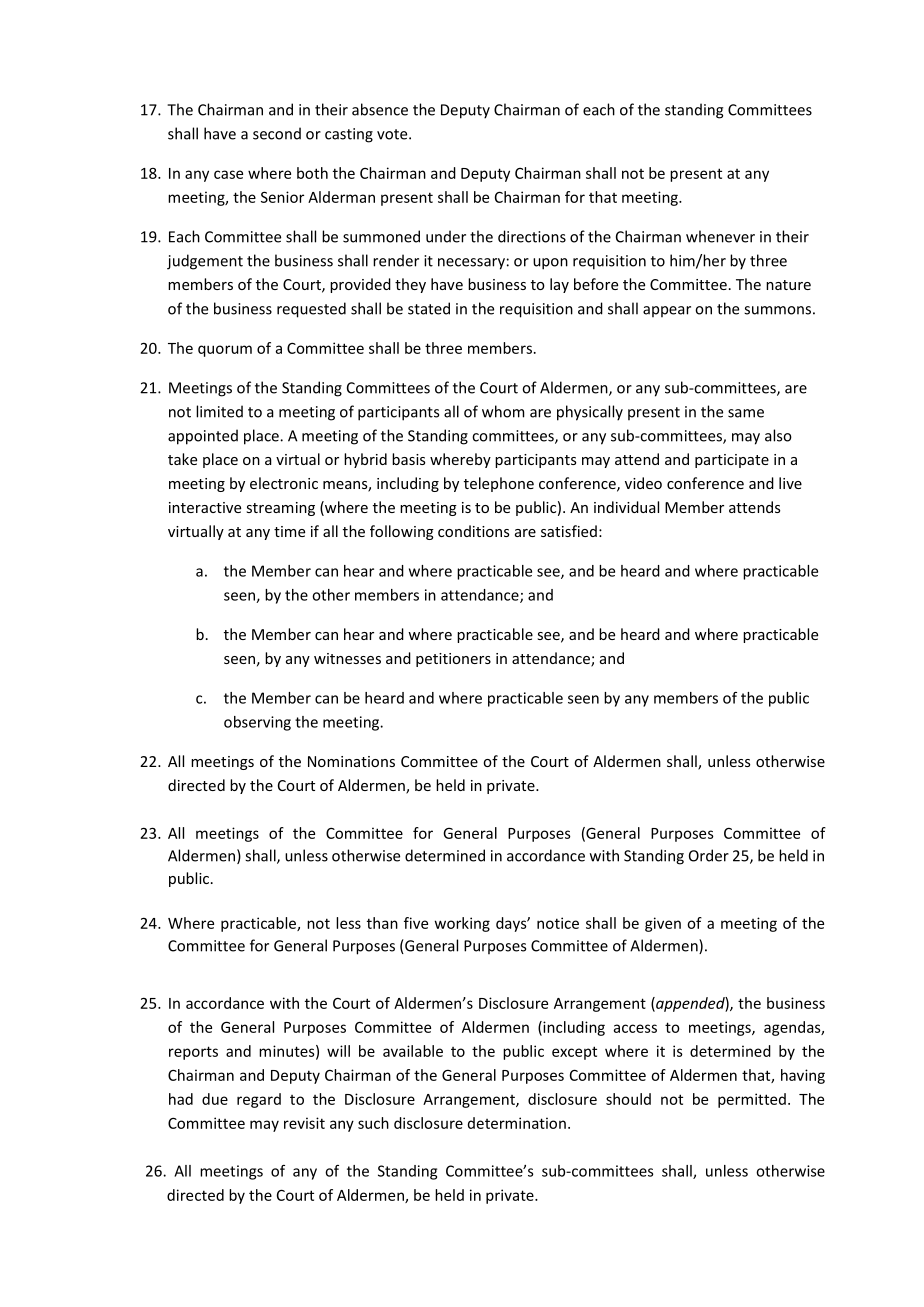  What do you see at coordinates (720, 236) in the document?
I see `whenever` at bounding box center [720, 236].
